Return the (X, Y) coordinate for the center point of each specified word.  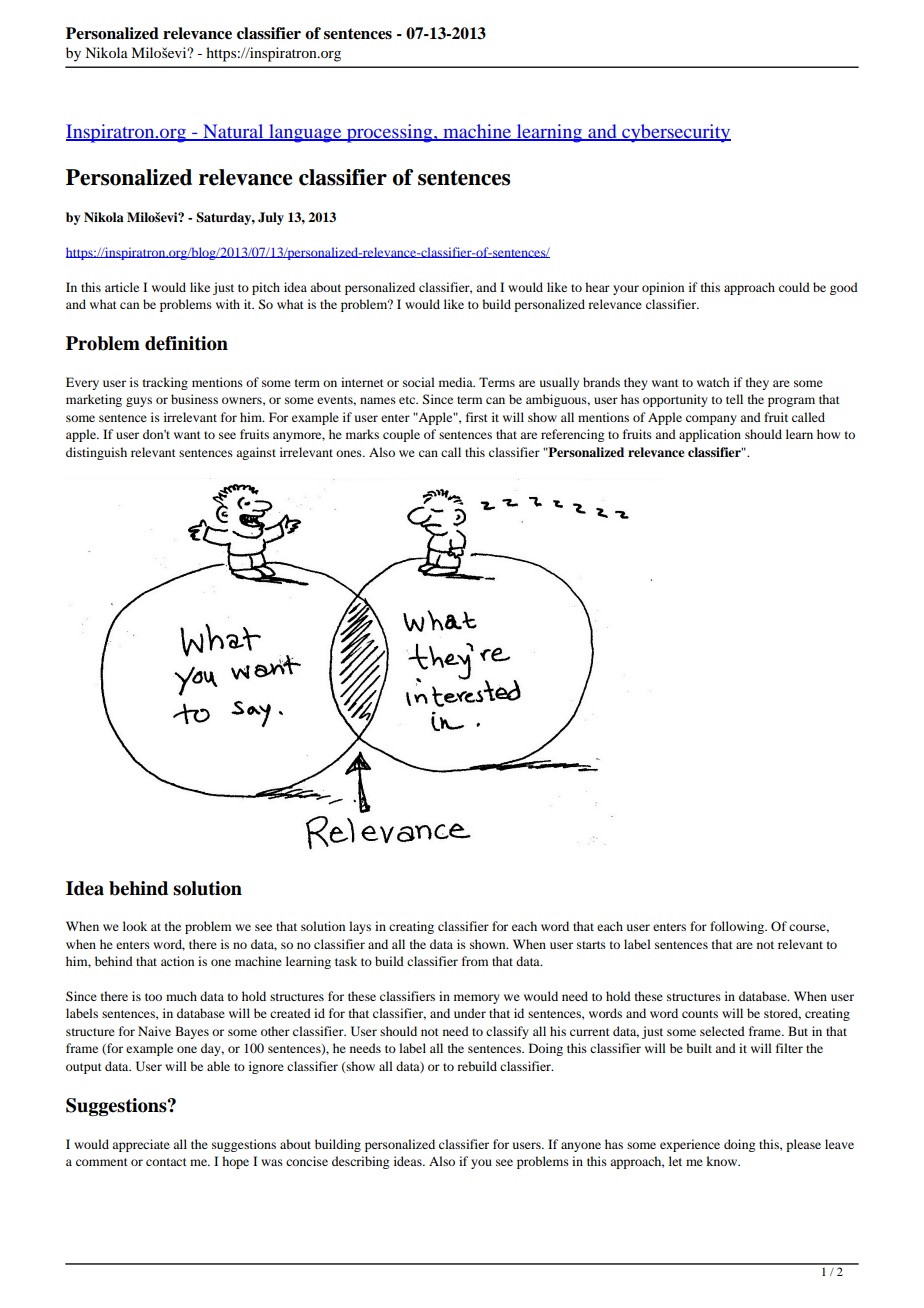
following (738, 927)
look (135, 926)
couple (401, 435)
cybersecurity (675, 133)
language (305, 133)
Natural (233, 132)
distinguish (96, 453)
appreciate (141, 1145)
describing (360, 1162)
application (710, 435)
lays (360, 927)
